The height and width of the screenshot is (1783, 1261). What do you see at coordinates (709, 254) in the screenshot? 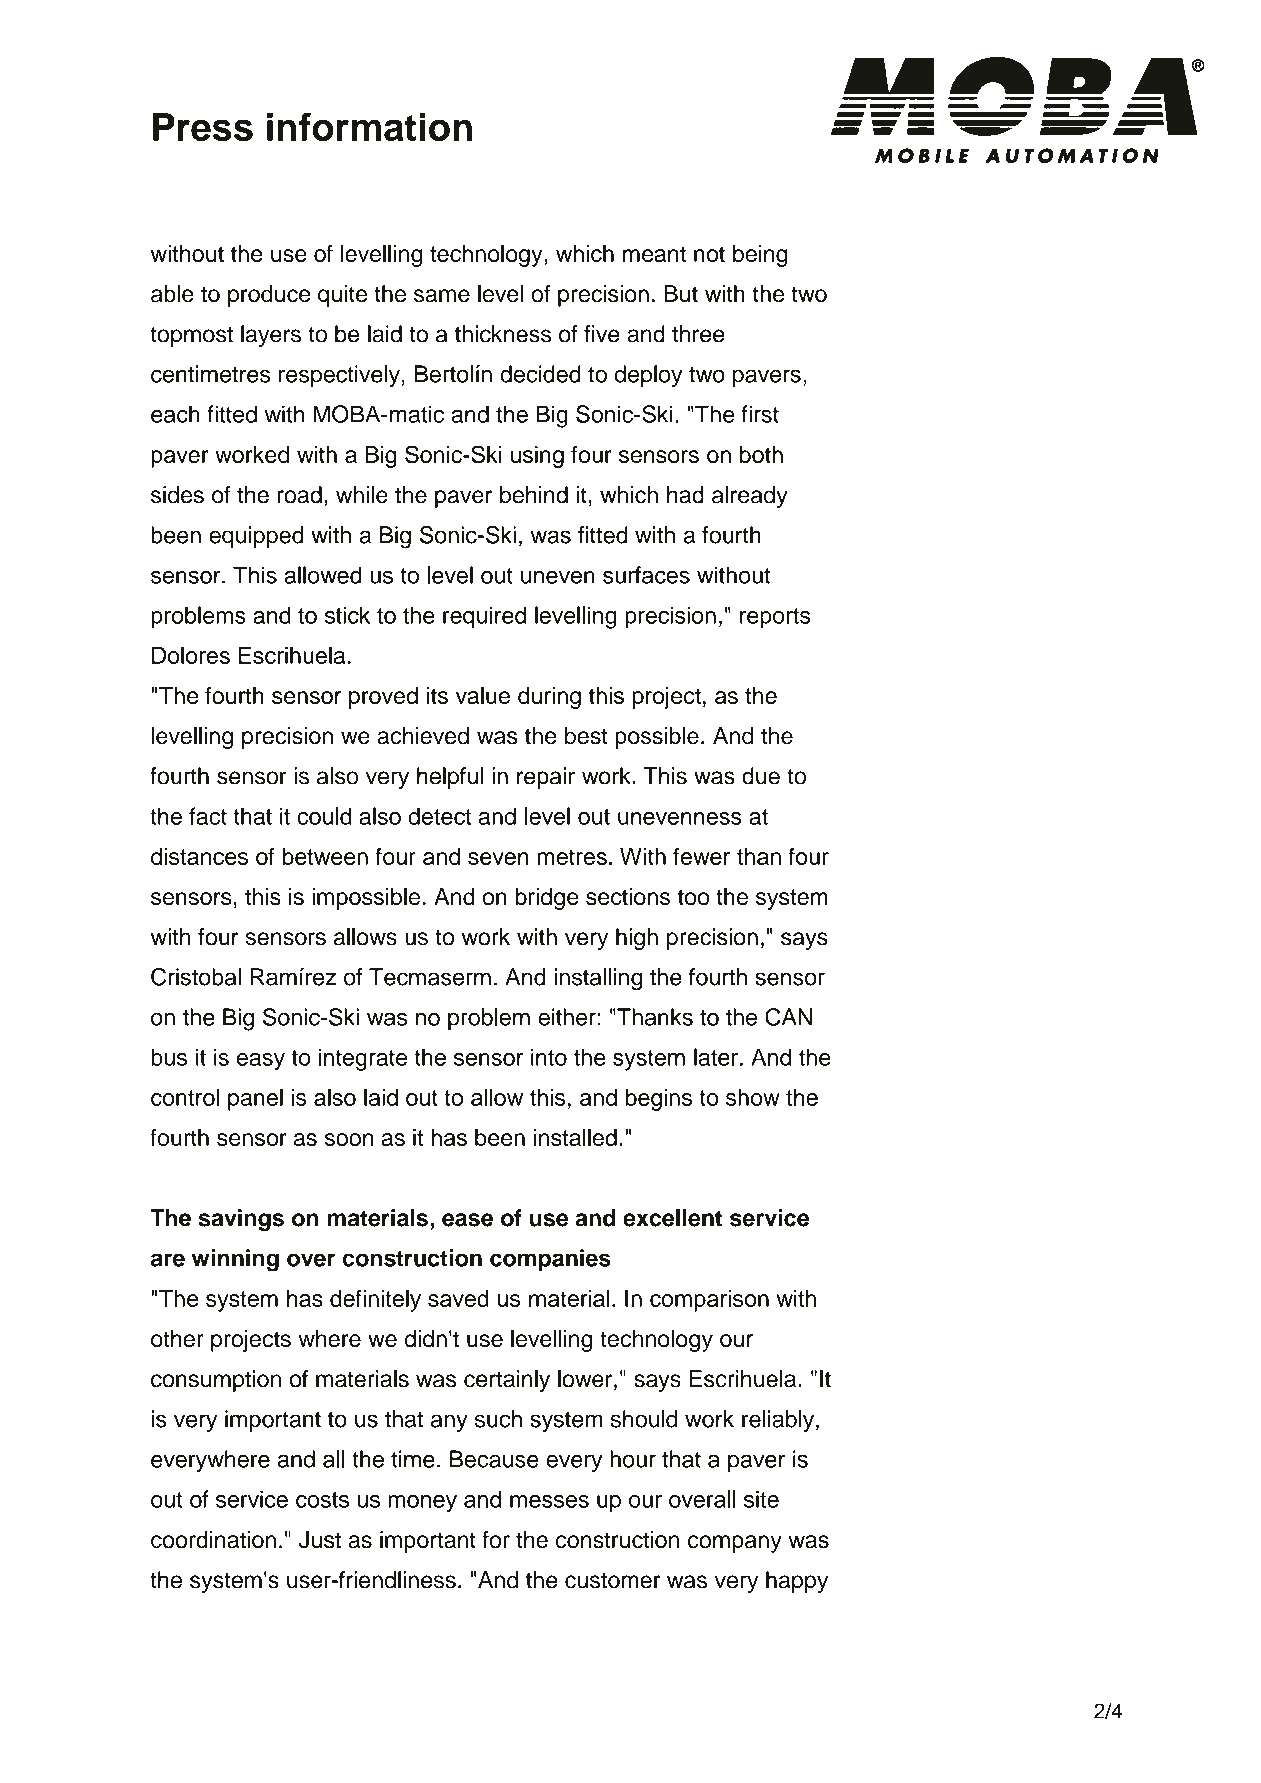
I see `not` at bounding box center [709, 254].
